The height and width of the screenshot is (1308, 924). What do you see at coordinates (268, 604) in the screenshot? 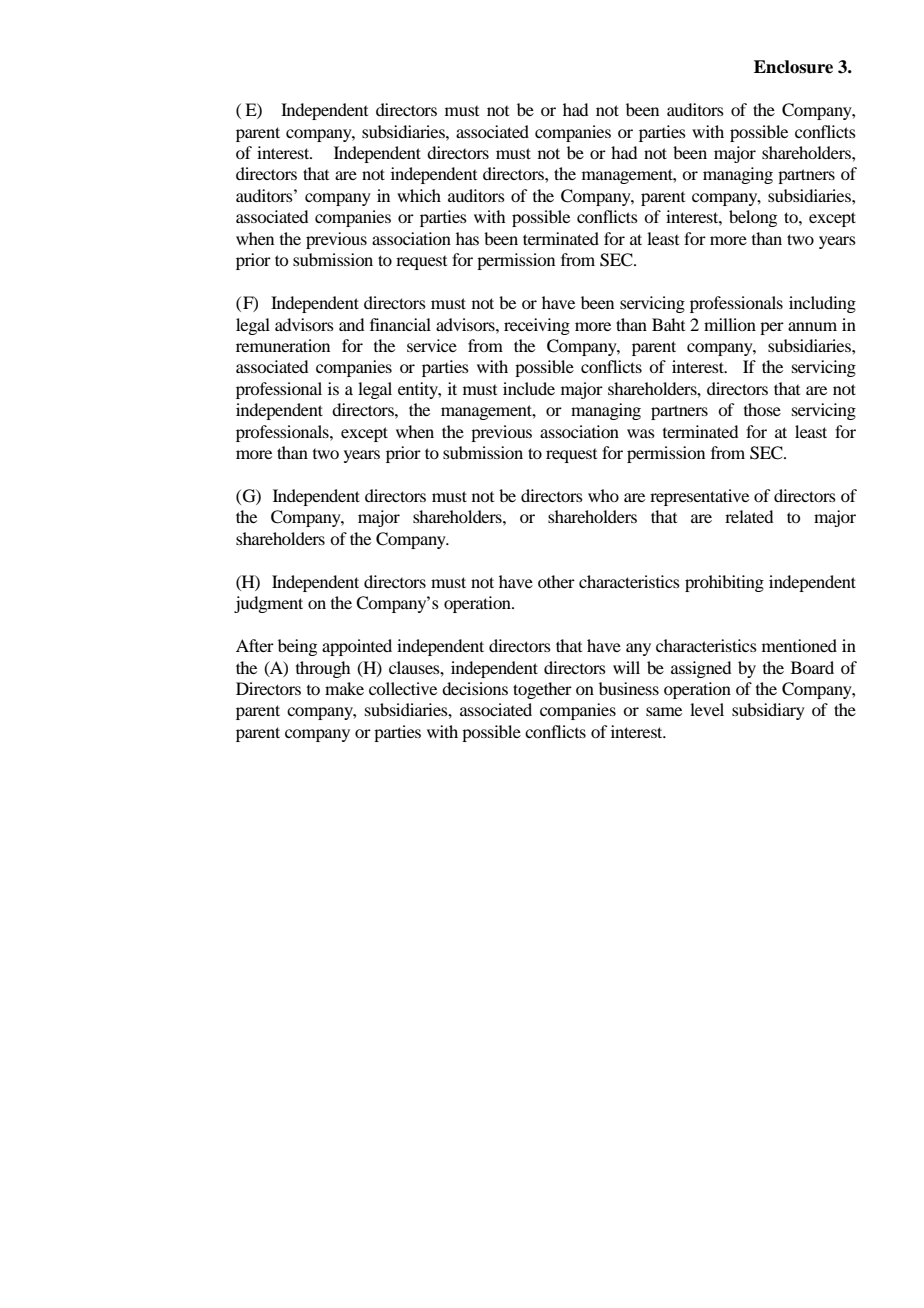
I see `judgment` at bounding box center [268, 604].
